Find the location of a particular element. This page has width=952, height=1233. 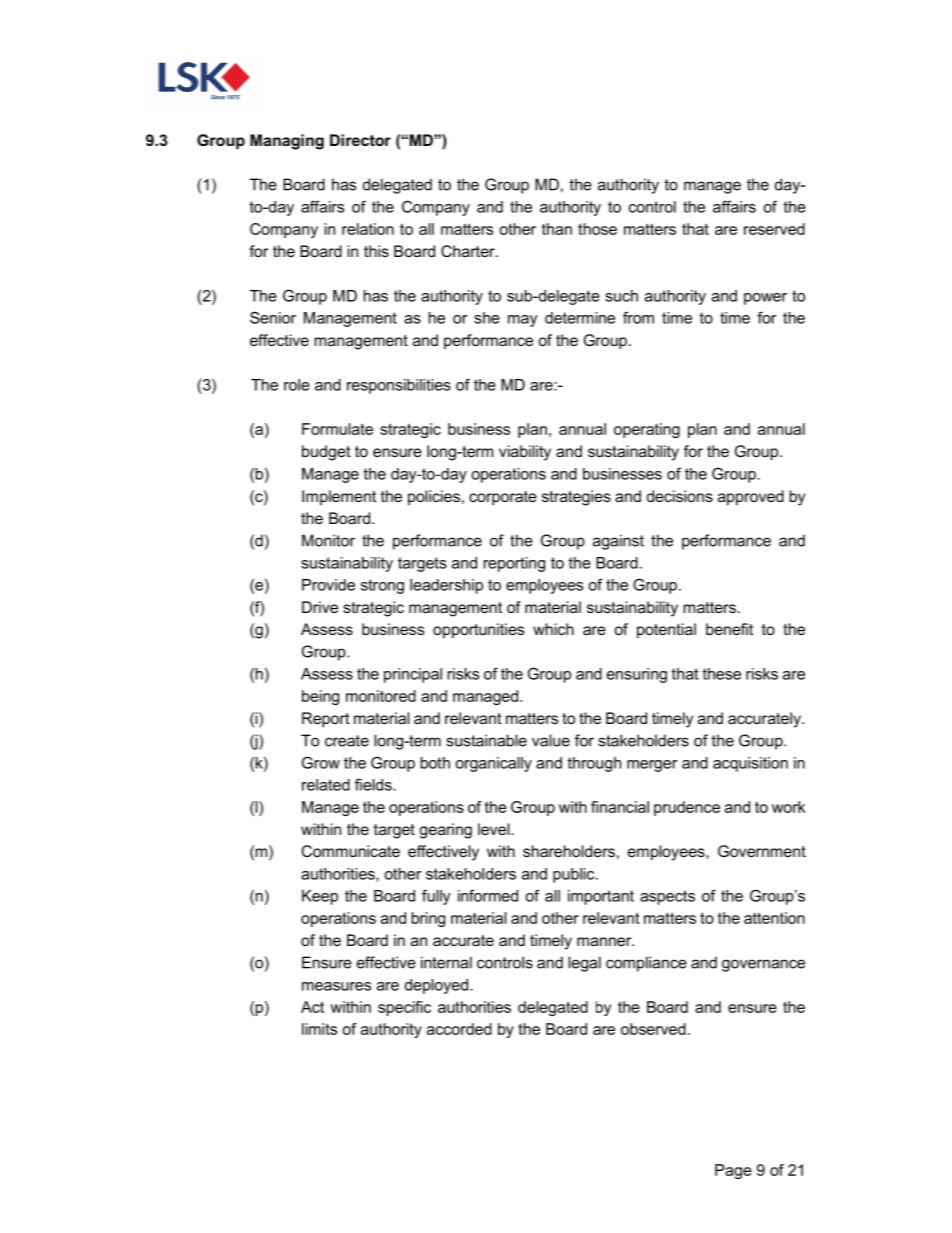

prudence is located at coordinates (687, 808).
